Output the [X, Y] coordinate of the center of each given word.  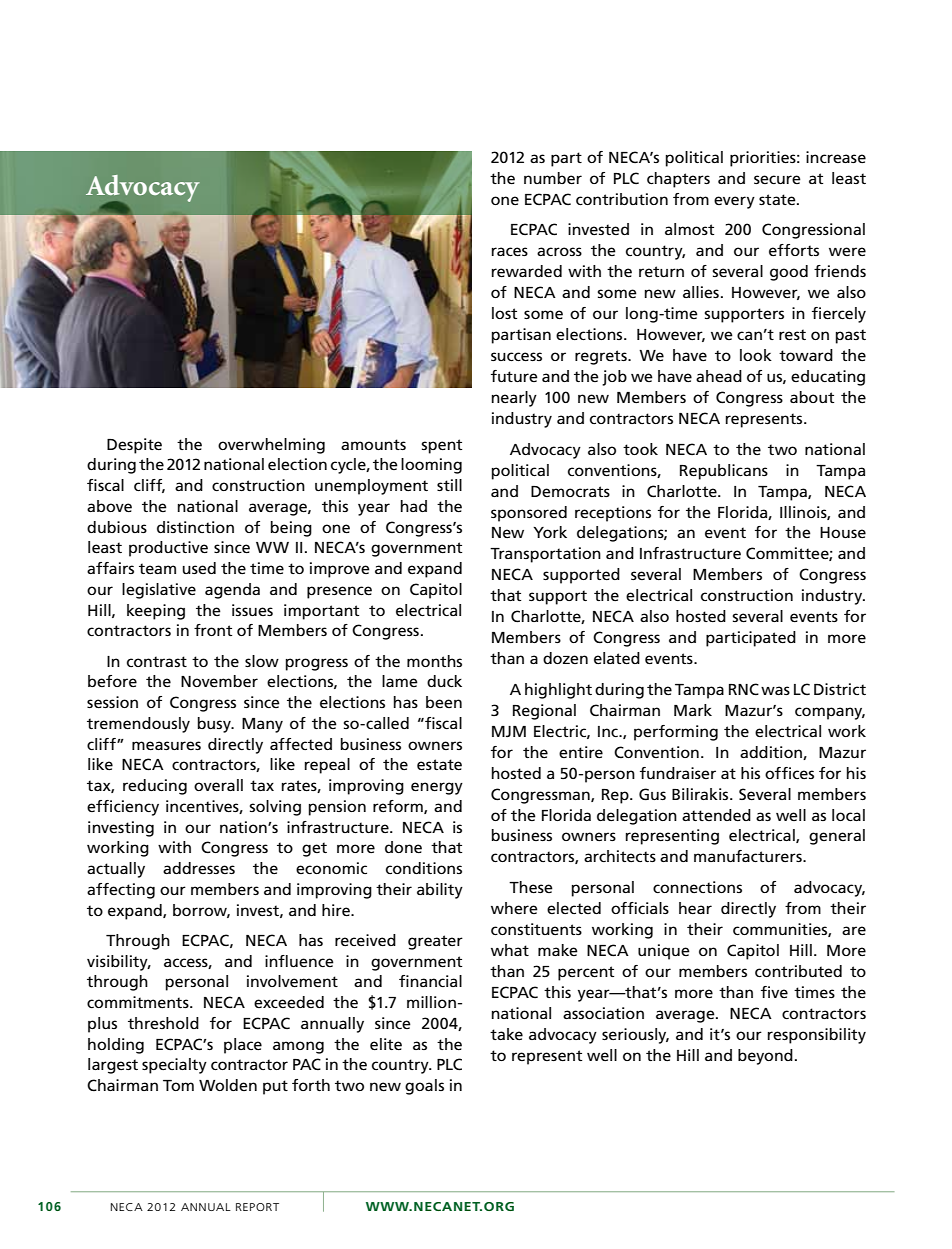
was [775, 690]
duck [444, 681]
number [553, 178]
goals [424, 1087]
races [510, 251]
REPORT [257, 1207]
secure [777, 179]
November [219, 681]
